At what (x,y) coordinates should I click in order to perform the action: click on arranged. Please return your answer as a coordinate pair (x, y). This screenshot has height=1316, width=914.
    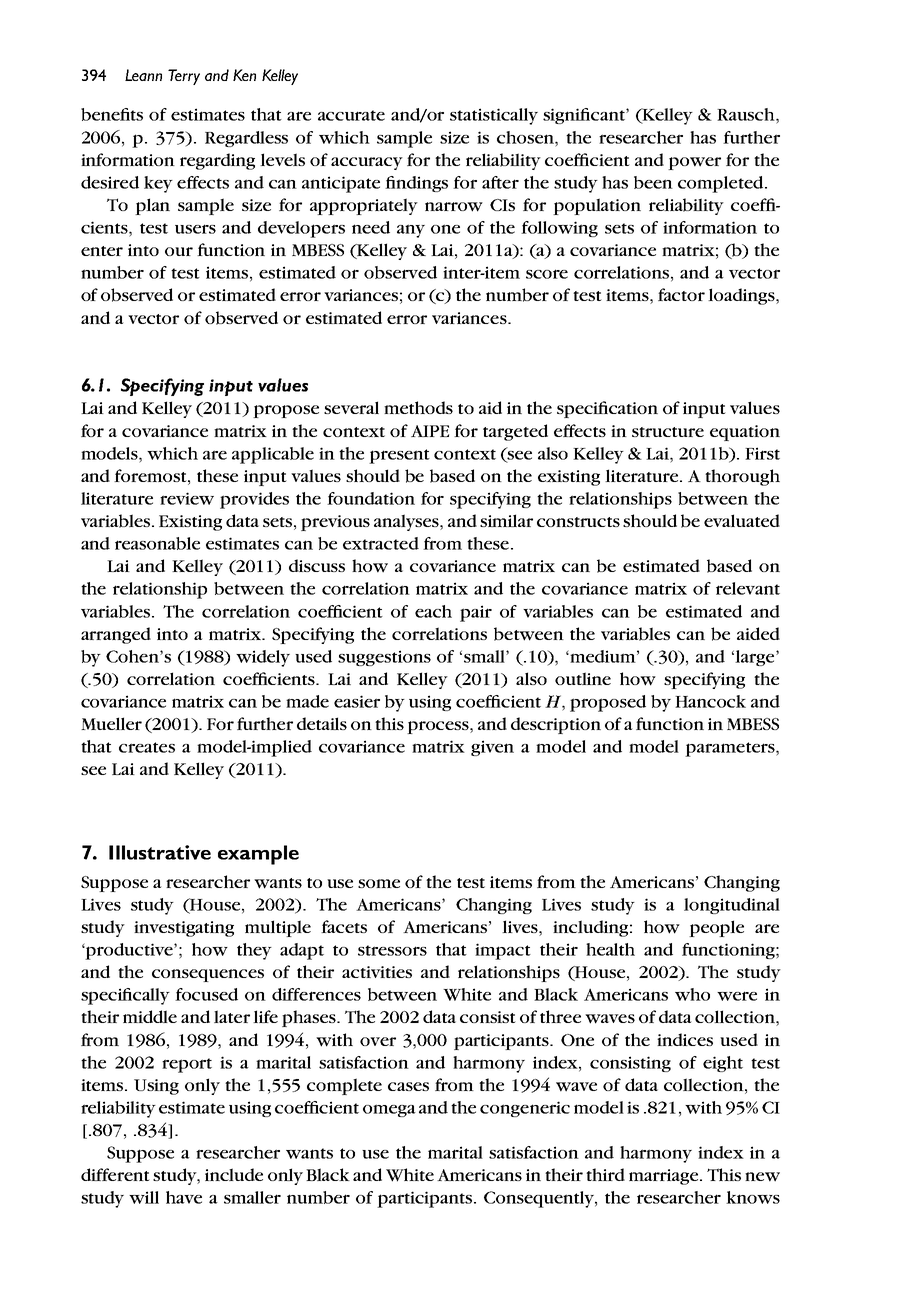
    Looking at the image, I should click on (116, 635).
